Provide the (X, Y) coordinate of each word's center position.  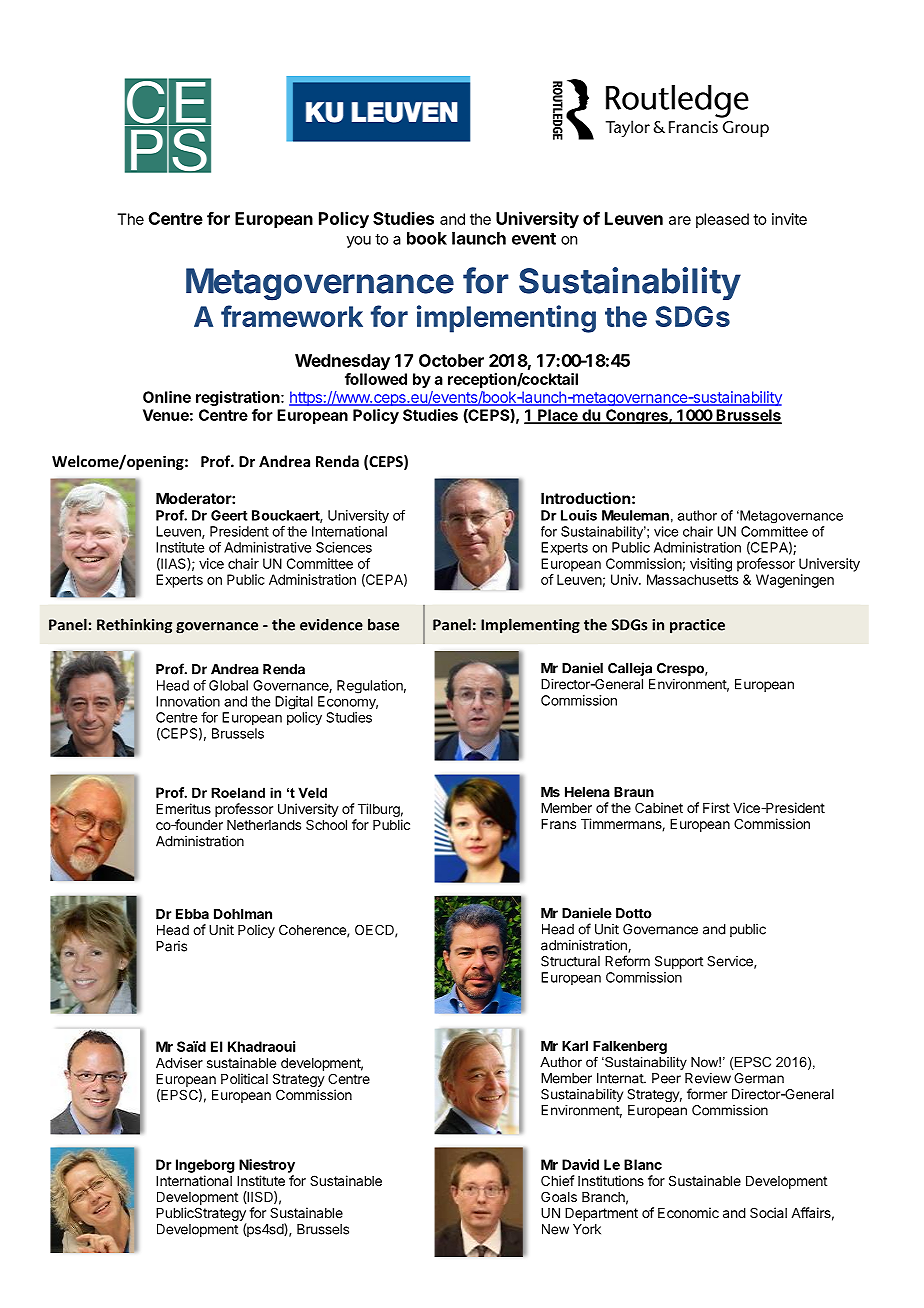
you (359, 242)
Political (244, 1078)
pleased (722, 220)
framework (292, 316)
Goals (559, 1196)
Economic (688, 1212)
